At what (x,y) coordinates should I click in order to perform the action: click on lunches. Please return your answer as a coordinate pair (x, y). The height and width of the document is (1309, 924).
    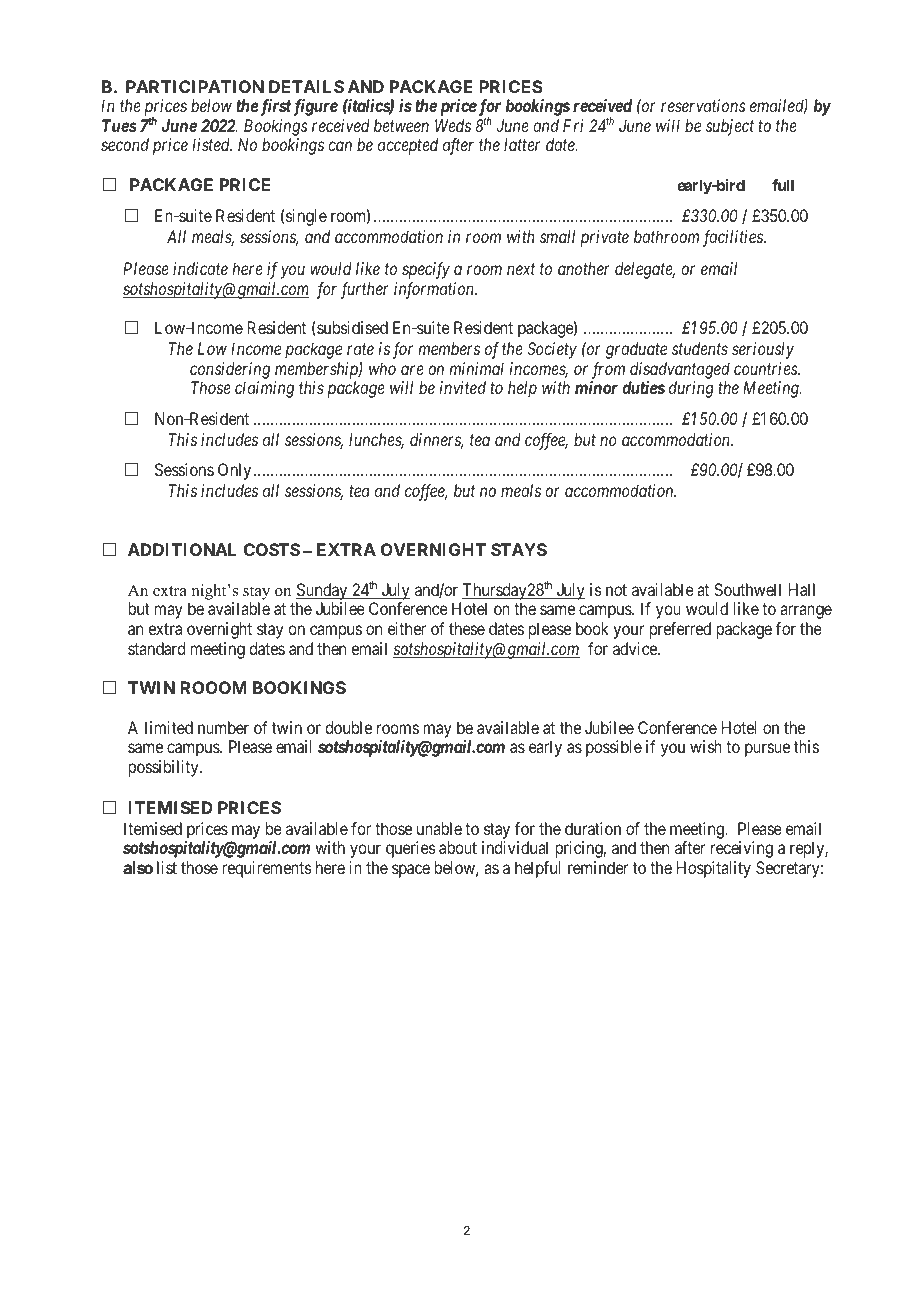
    Looking at the image, I should click on (376, 441).
